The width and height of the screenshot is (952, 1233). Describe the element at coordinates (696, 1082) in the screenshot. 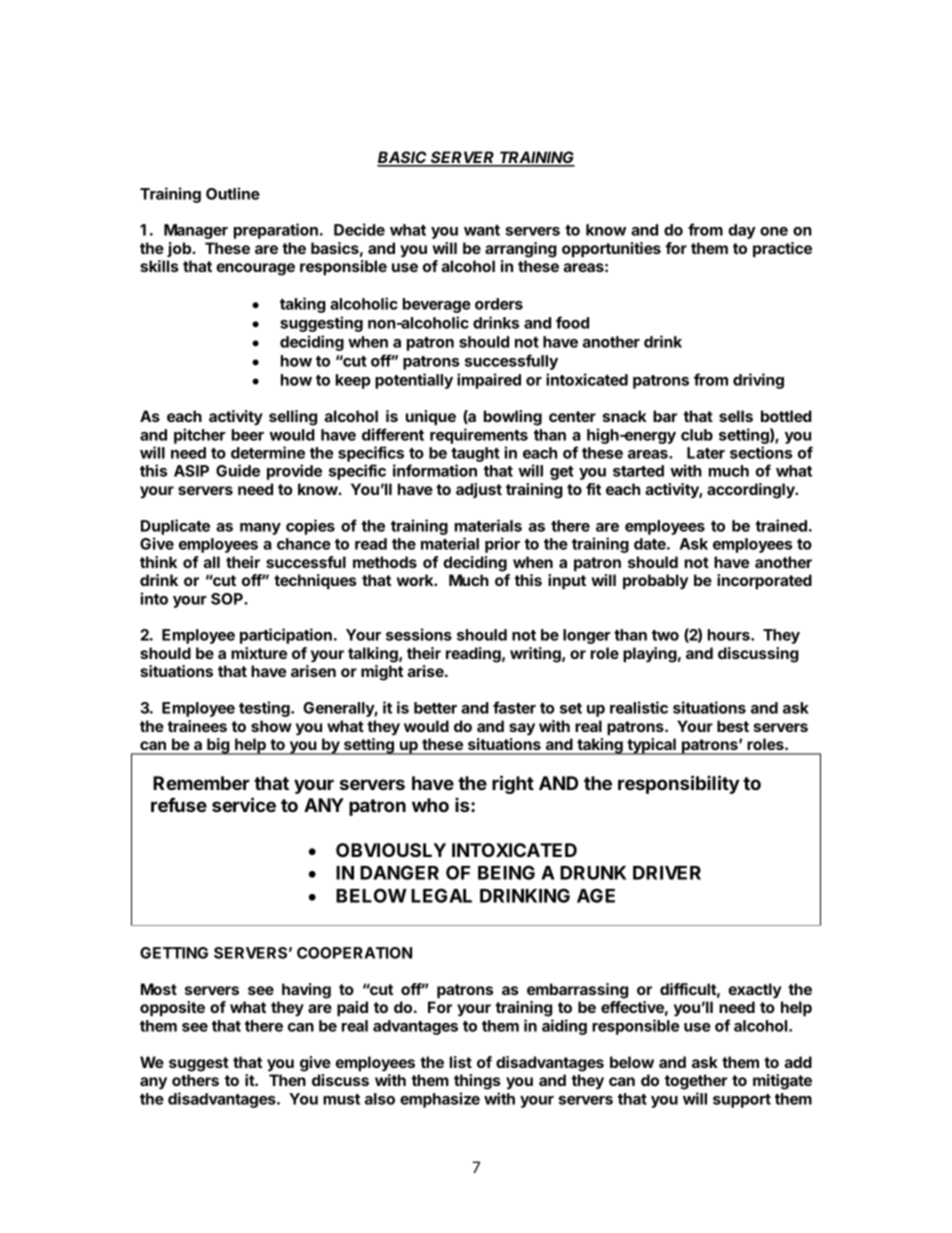

I see `together` at that location.
